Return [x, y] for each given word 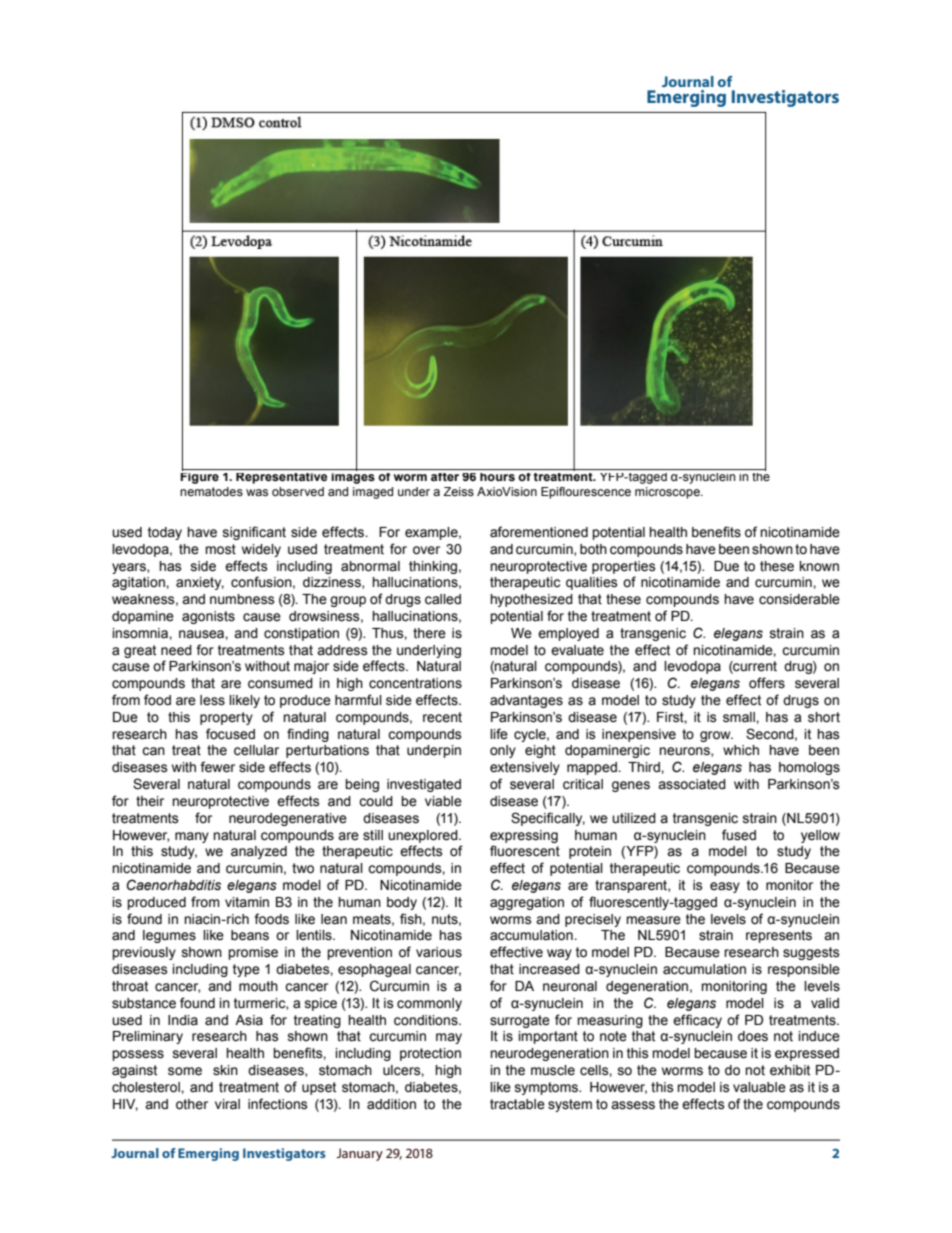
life [499, 733]
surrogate [520, 1021]
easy [725, 887]
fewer [217, 767]
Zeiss [458, 491]
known [819, 566]
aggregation [527, 903]
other [192, 1104]
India [183, 1020]
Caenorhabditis [174, 885]
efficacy [697, 1021]
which [741, 750]
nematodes [211, 491]
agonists [208, 617]
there [429, 633]
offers [767, 683]
